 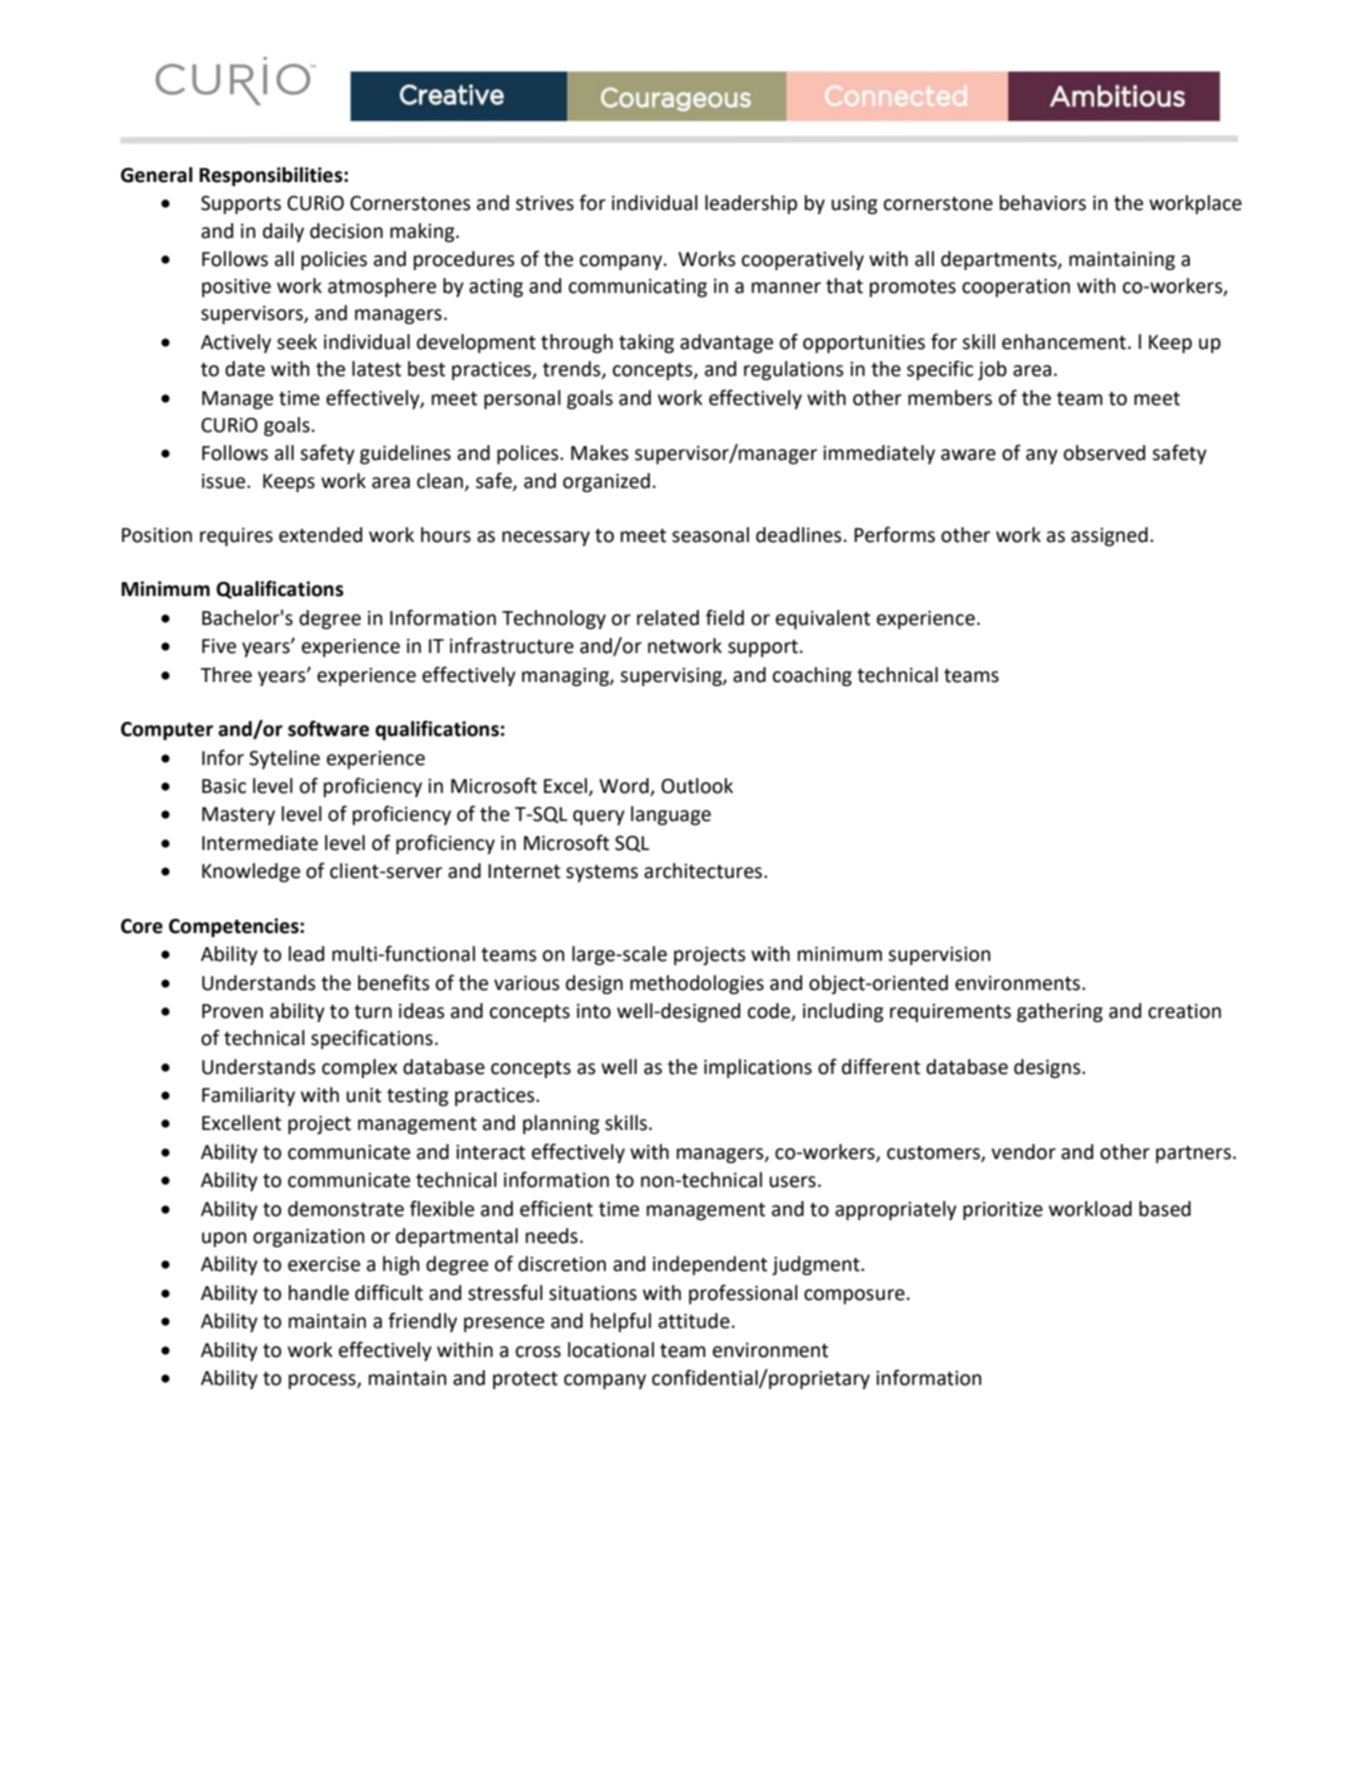 What do you see at coordinates (1060, 1012) in the image?
I see `gathering` at bounding box center [1060, 1012].
